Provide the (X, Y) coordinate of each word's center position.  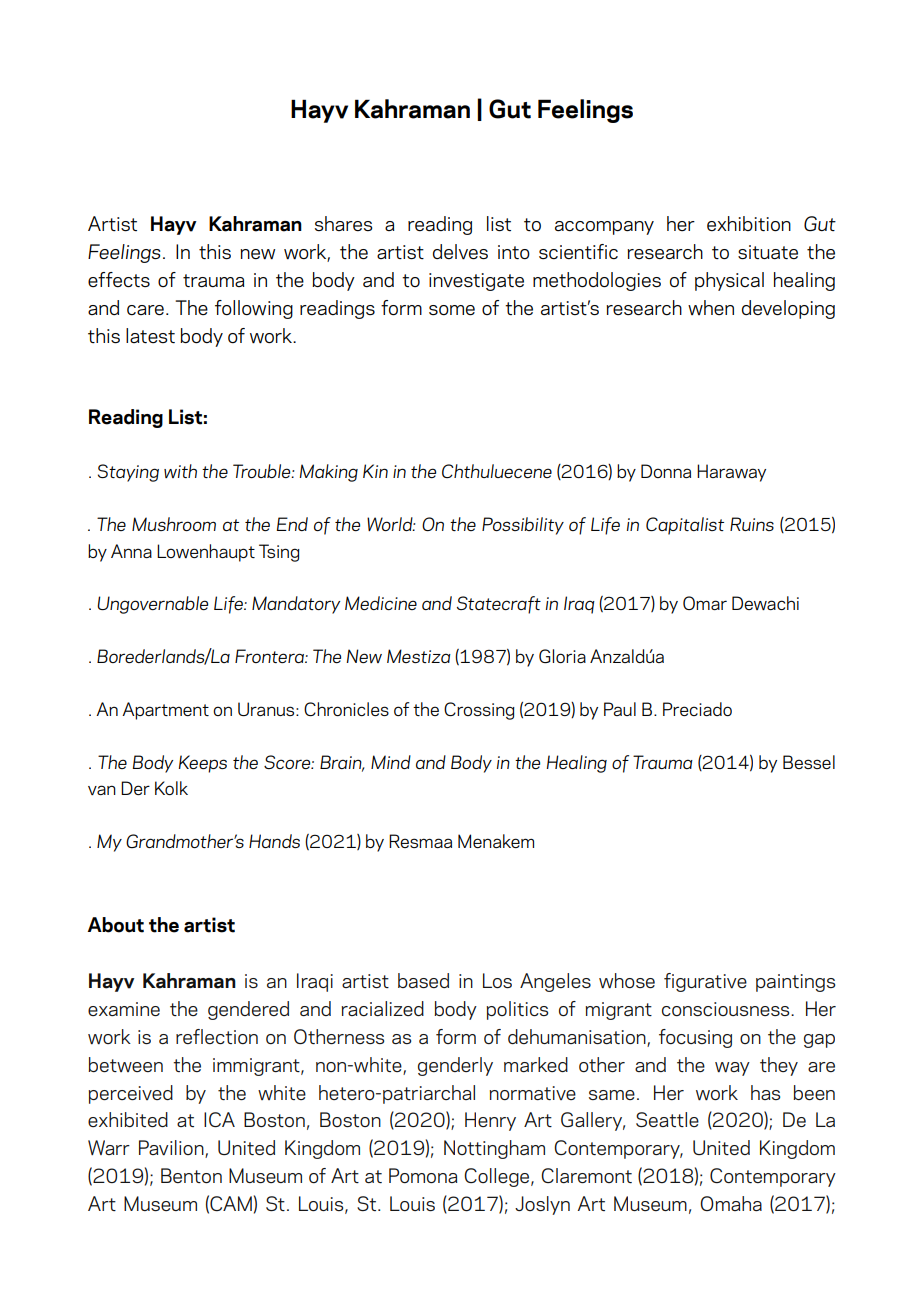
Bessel (809, 762)
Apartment (165, 711)
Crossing (479, 711)
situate (768, 252)
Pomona (423, 1175)
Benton (191, 1175)
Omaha (731, 1203)
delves (460, 252)
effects (119, 280)
